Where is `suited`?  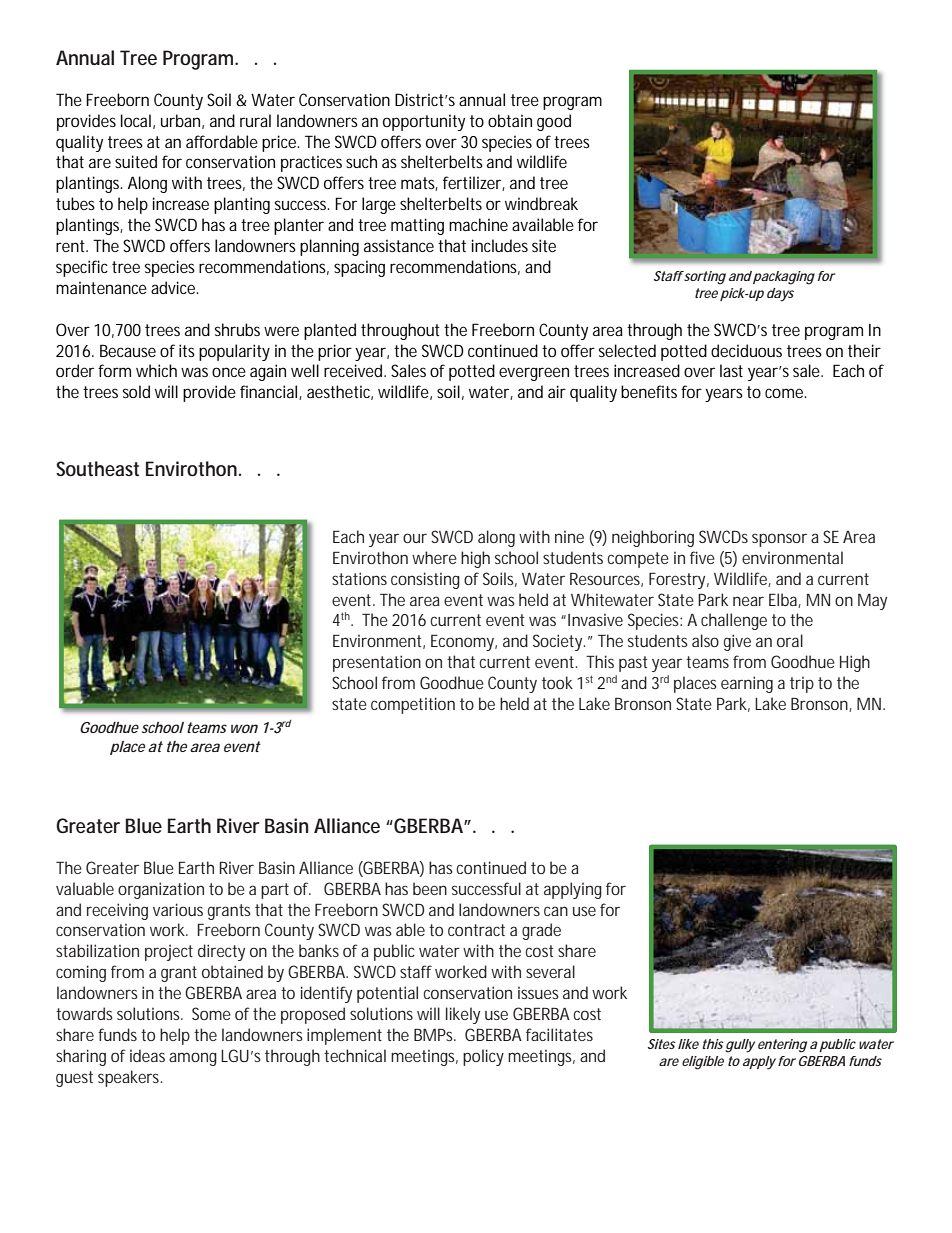
suited is located at coordinates (136, 161).
